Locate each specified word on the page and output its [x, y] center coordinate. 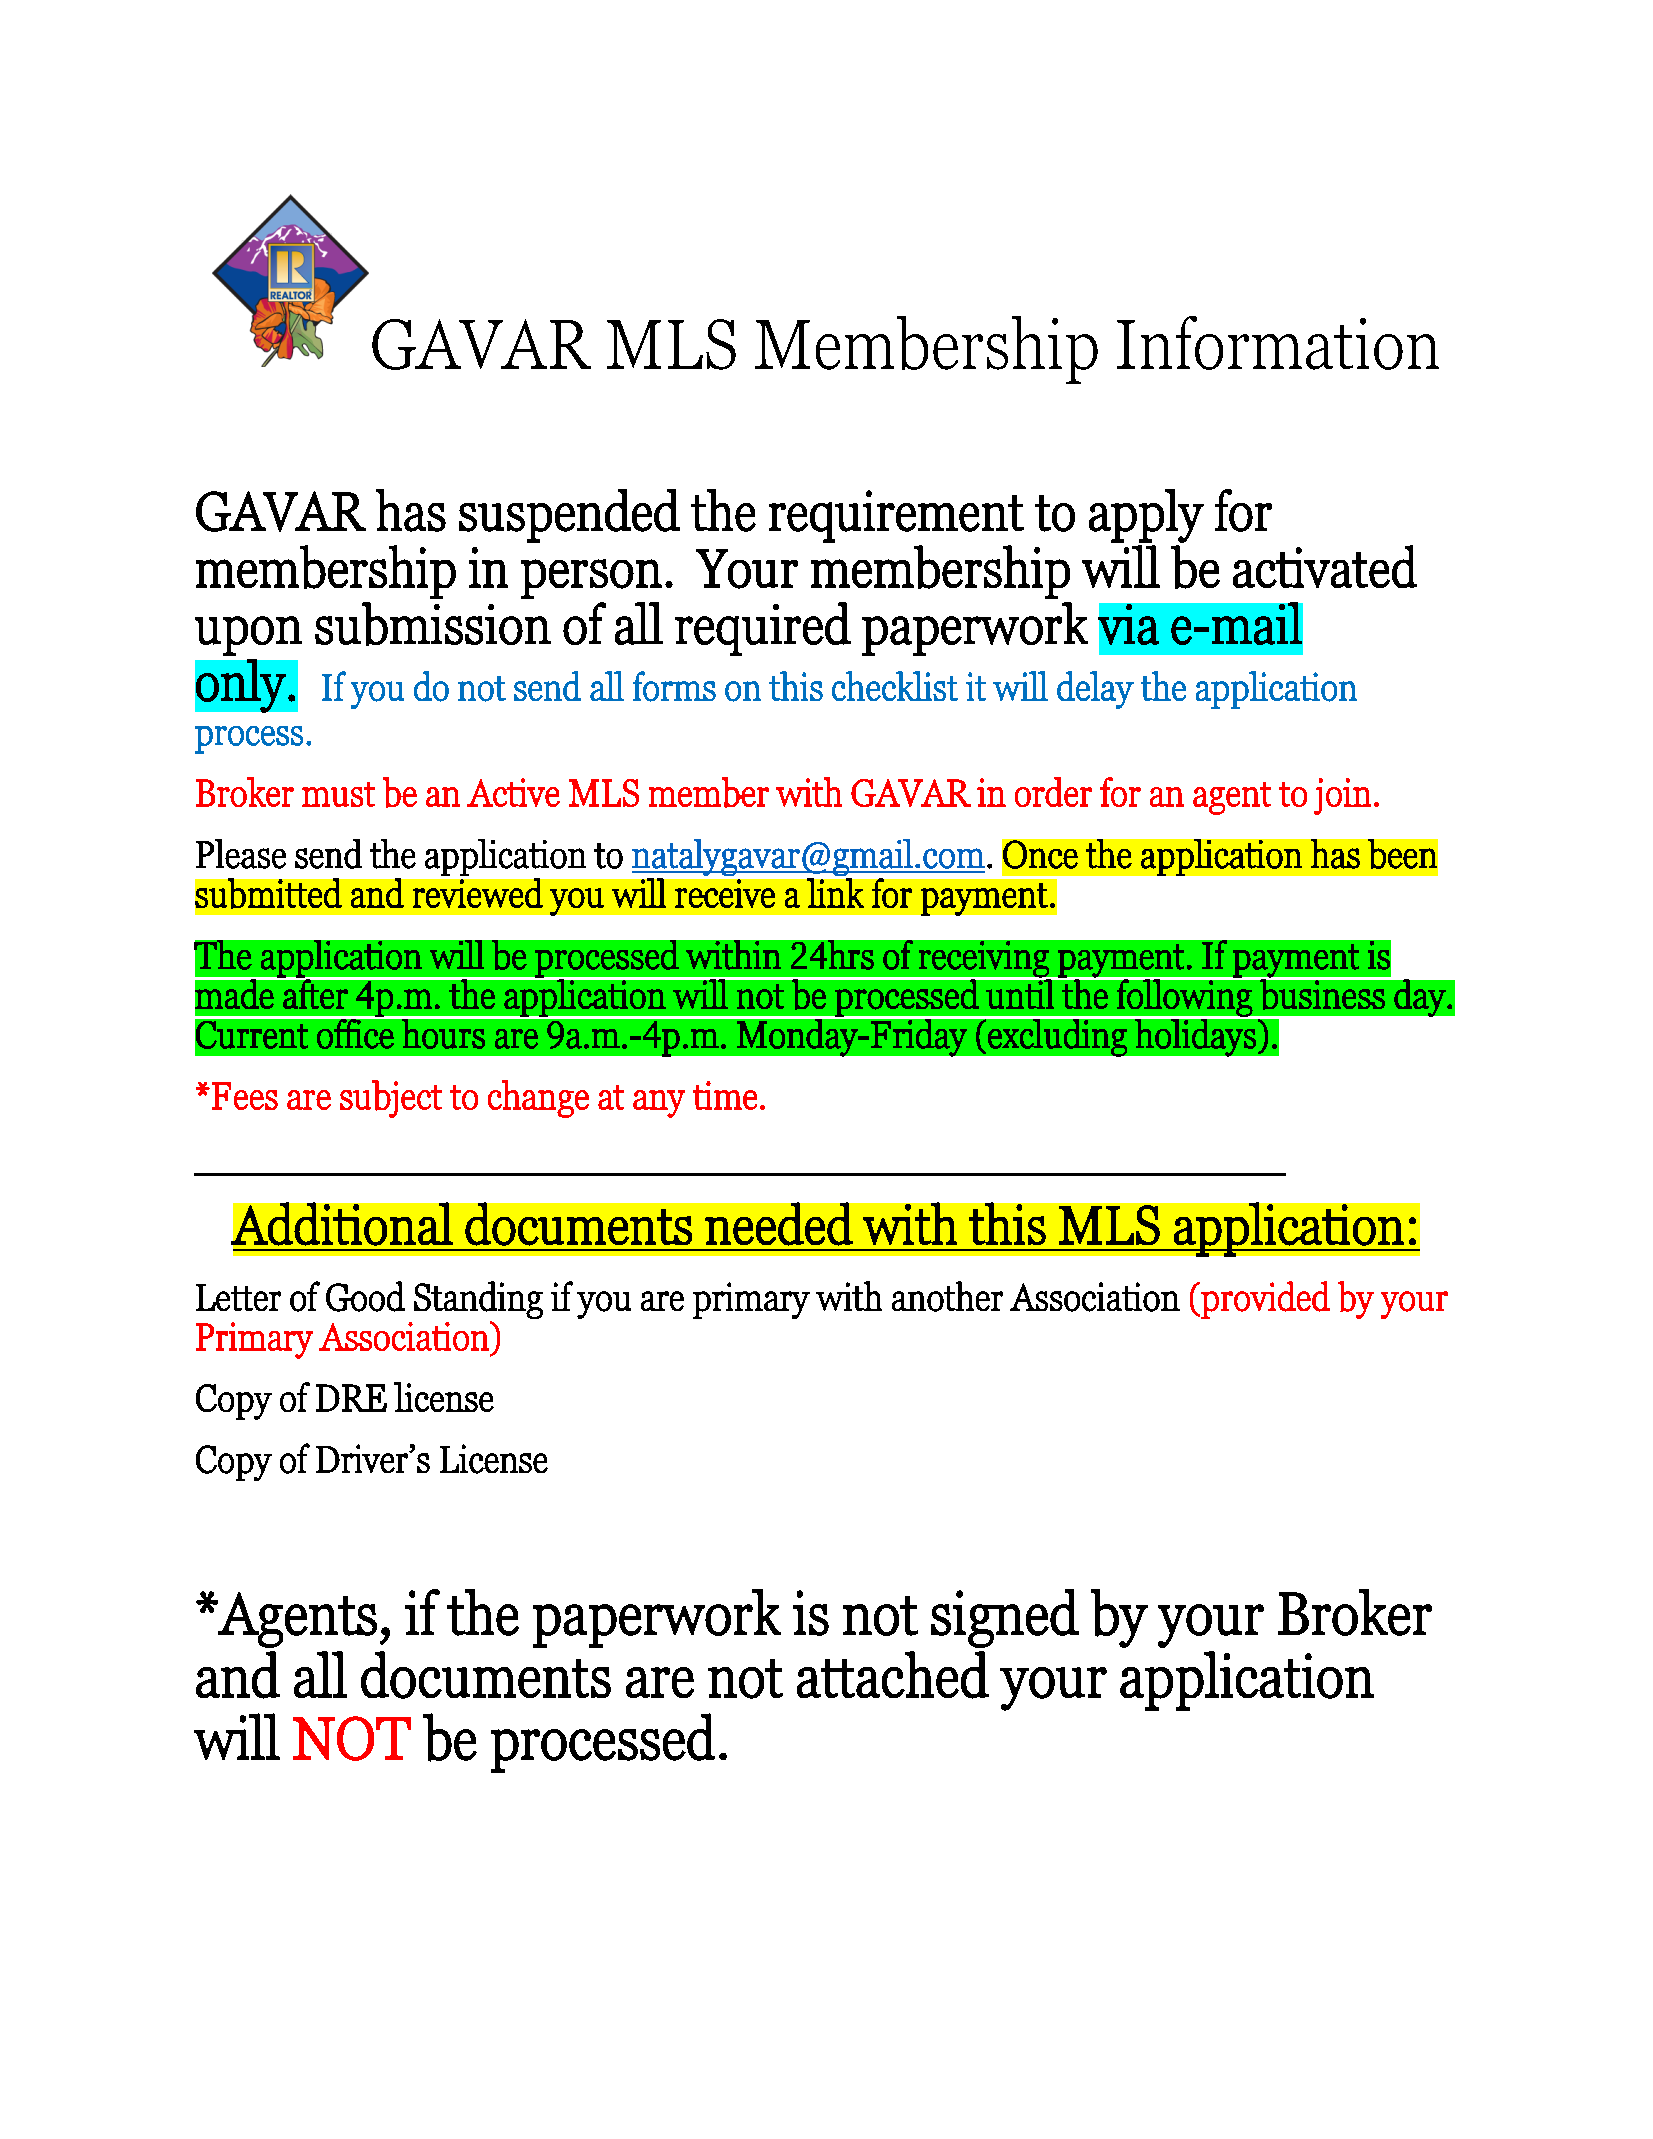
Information [1278, 343]
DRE [351, 1398]
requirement [896, 516]
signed [1005, 1618]
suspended [569, 516]
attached [893, 1675]
